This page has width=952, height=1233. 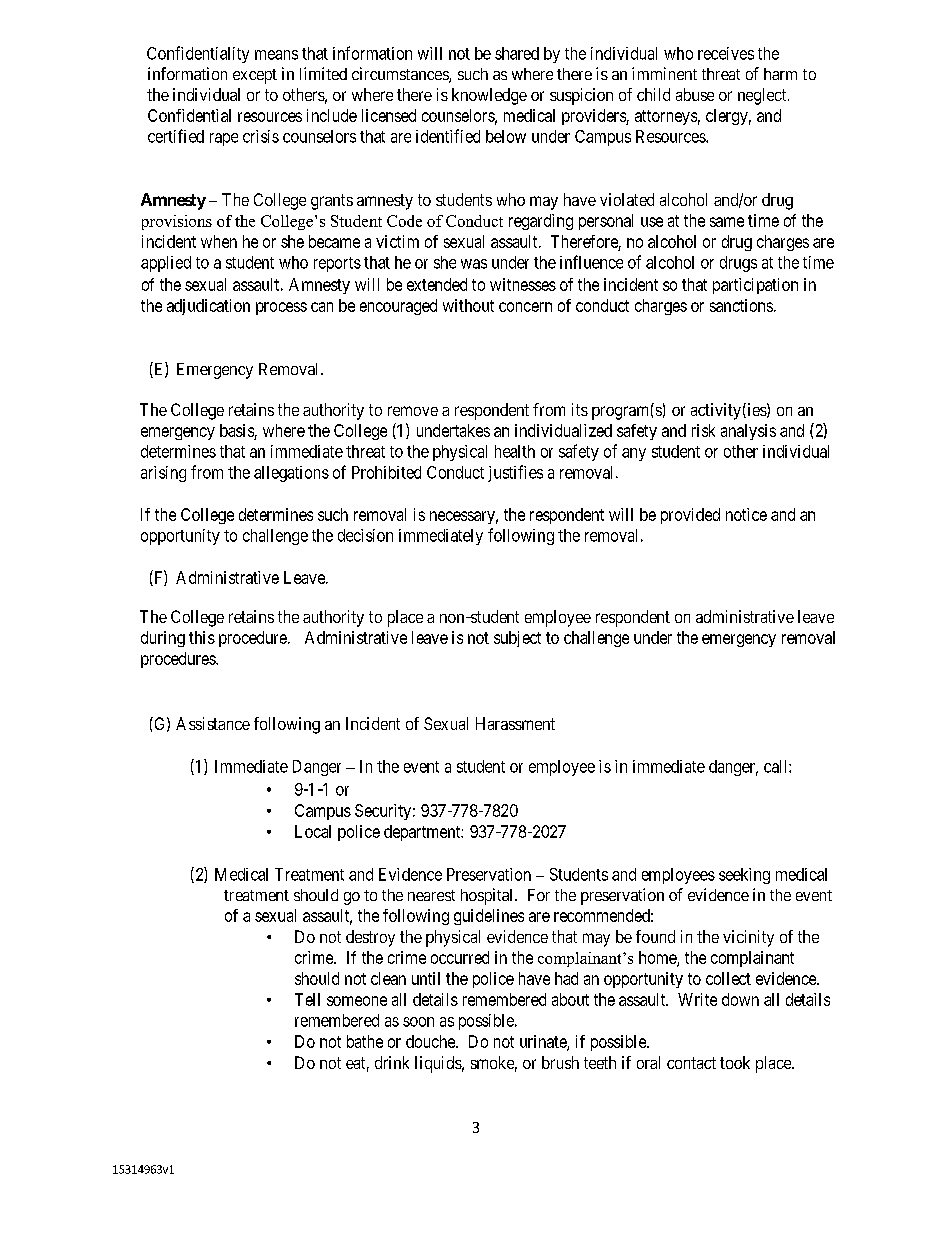 What do you see at coordinates (307, 999) in the page?
I see `Tell` at bounding box center [307, 999].
